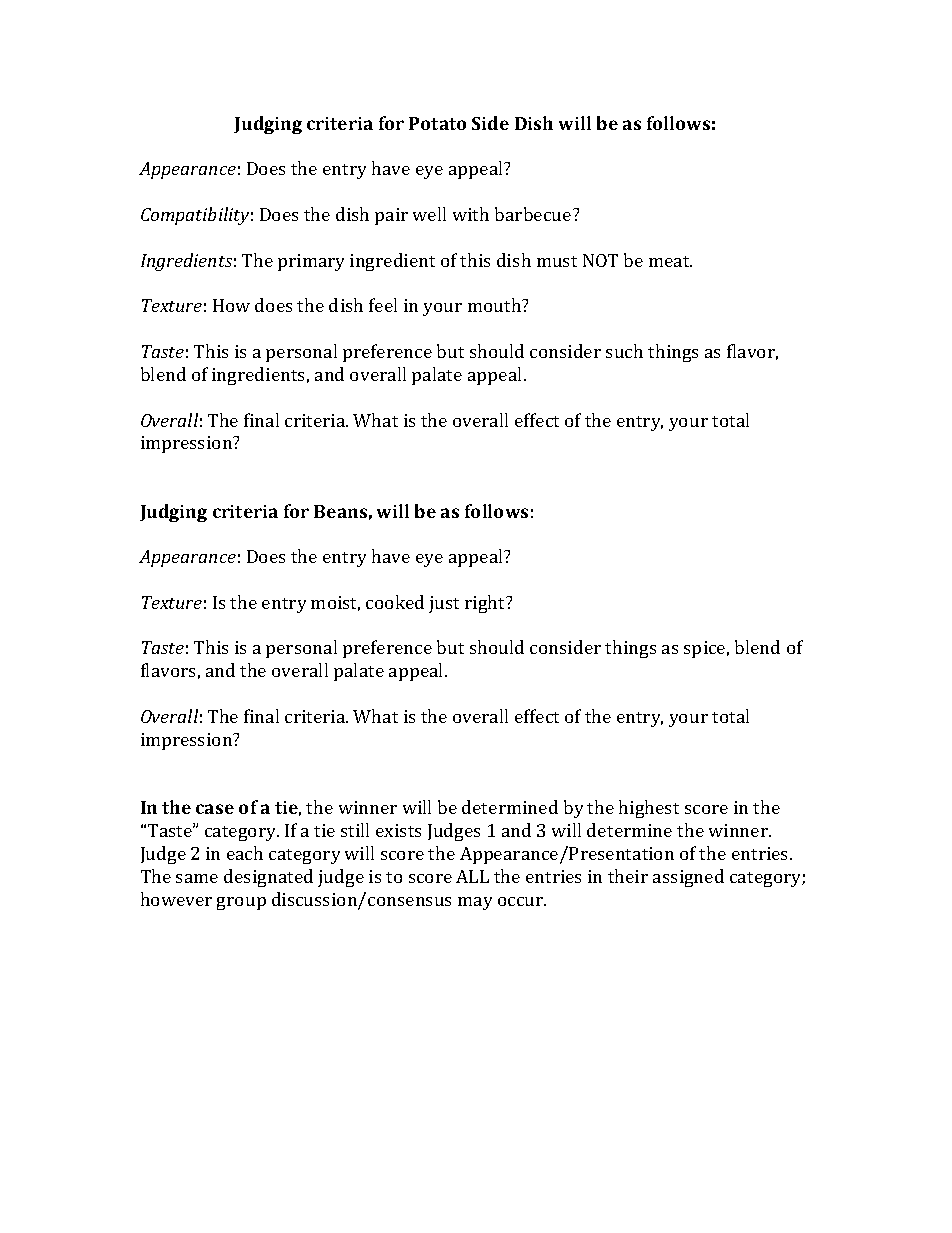 Image resolution: width=952 pixels, height=1233 pixels. What do you see at coordinates (444, 604) in the image?
I see `just` at bounding box center [444, 604].
